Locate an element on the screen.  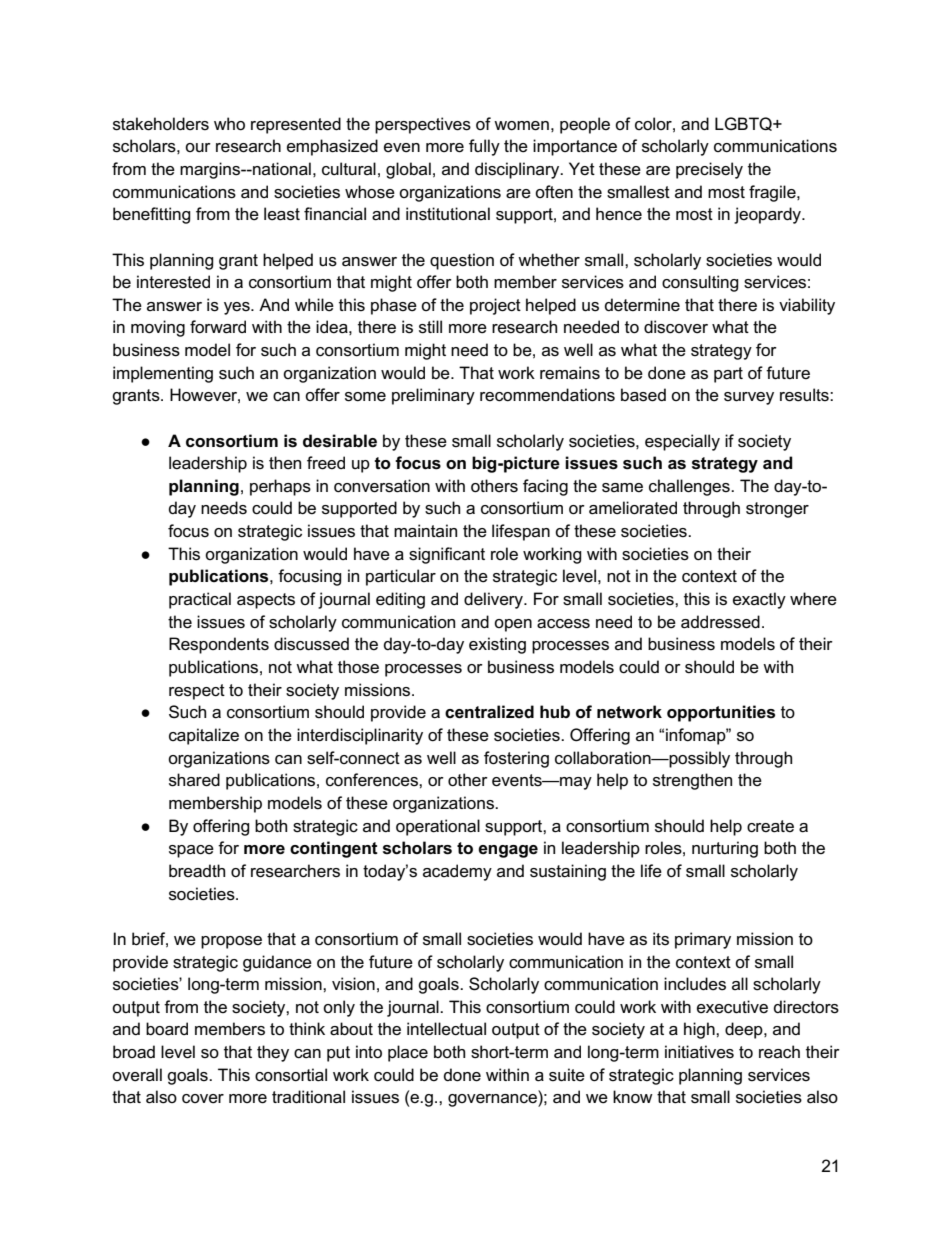
practical is located at coordinates (200, 600).
